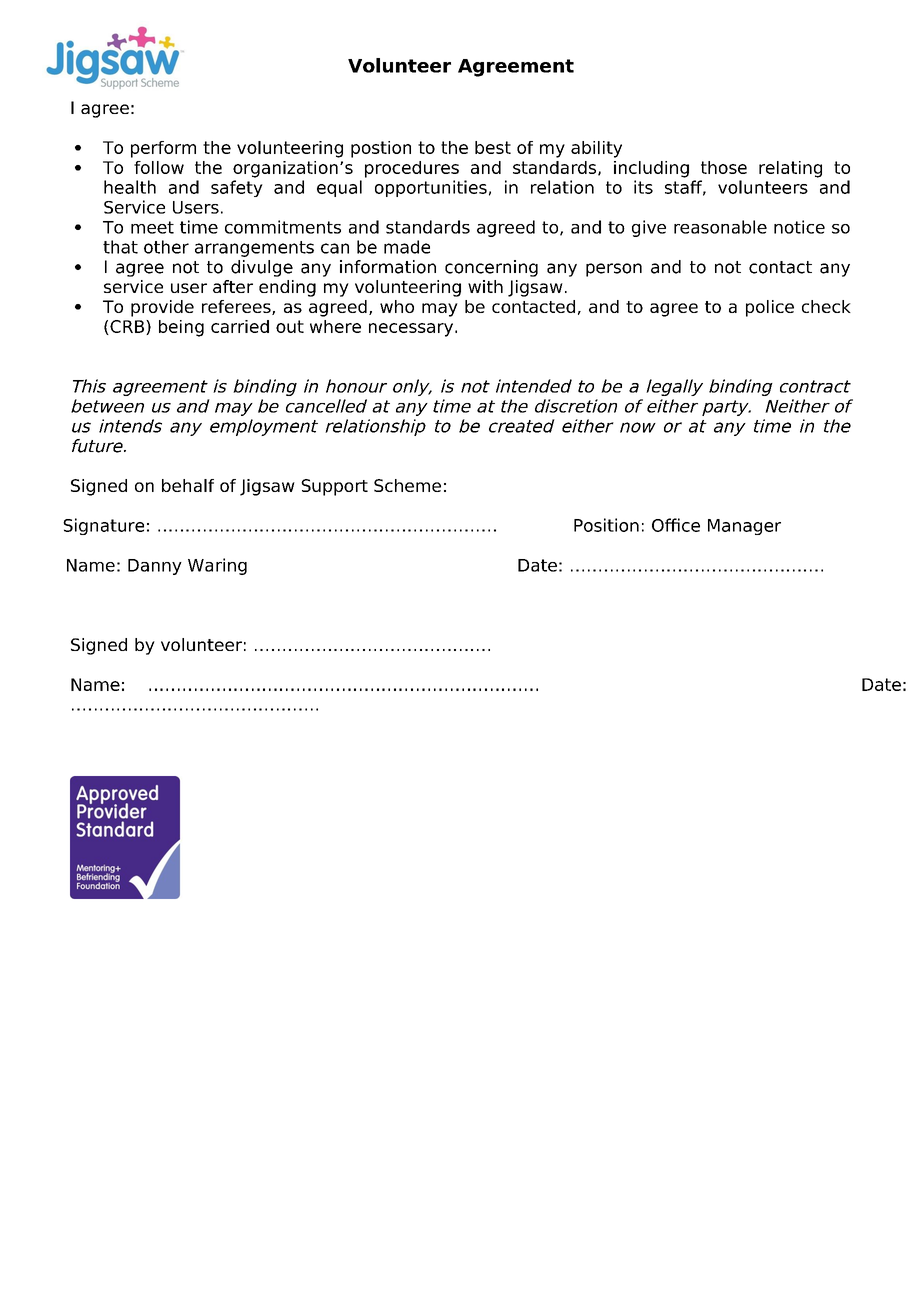 The image size is (924, 1308). What do you see at coordinates (159, 167) in the screenshot?
I see `follow` at bounding box center [159, 167].
